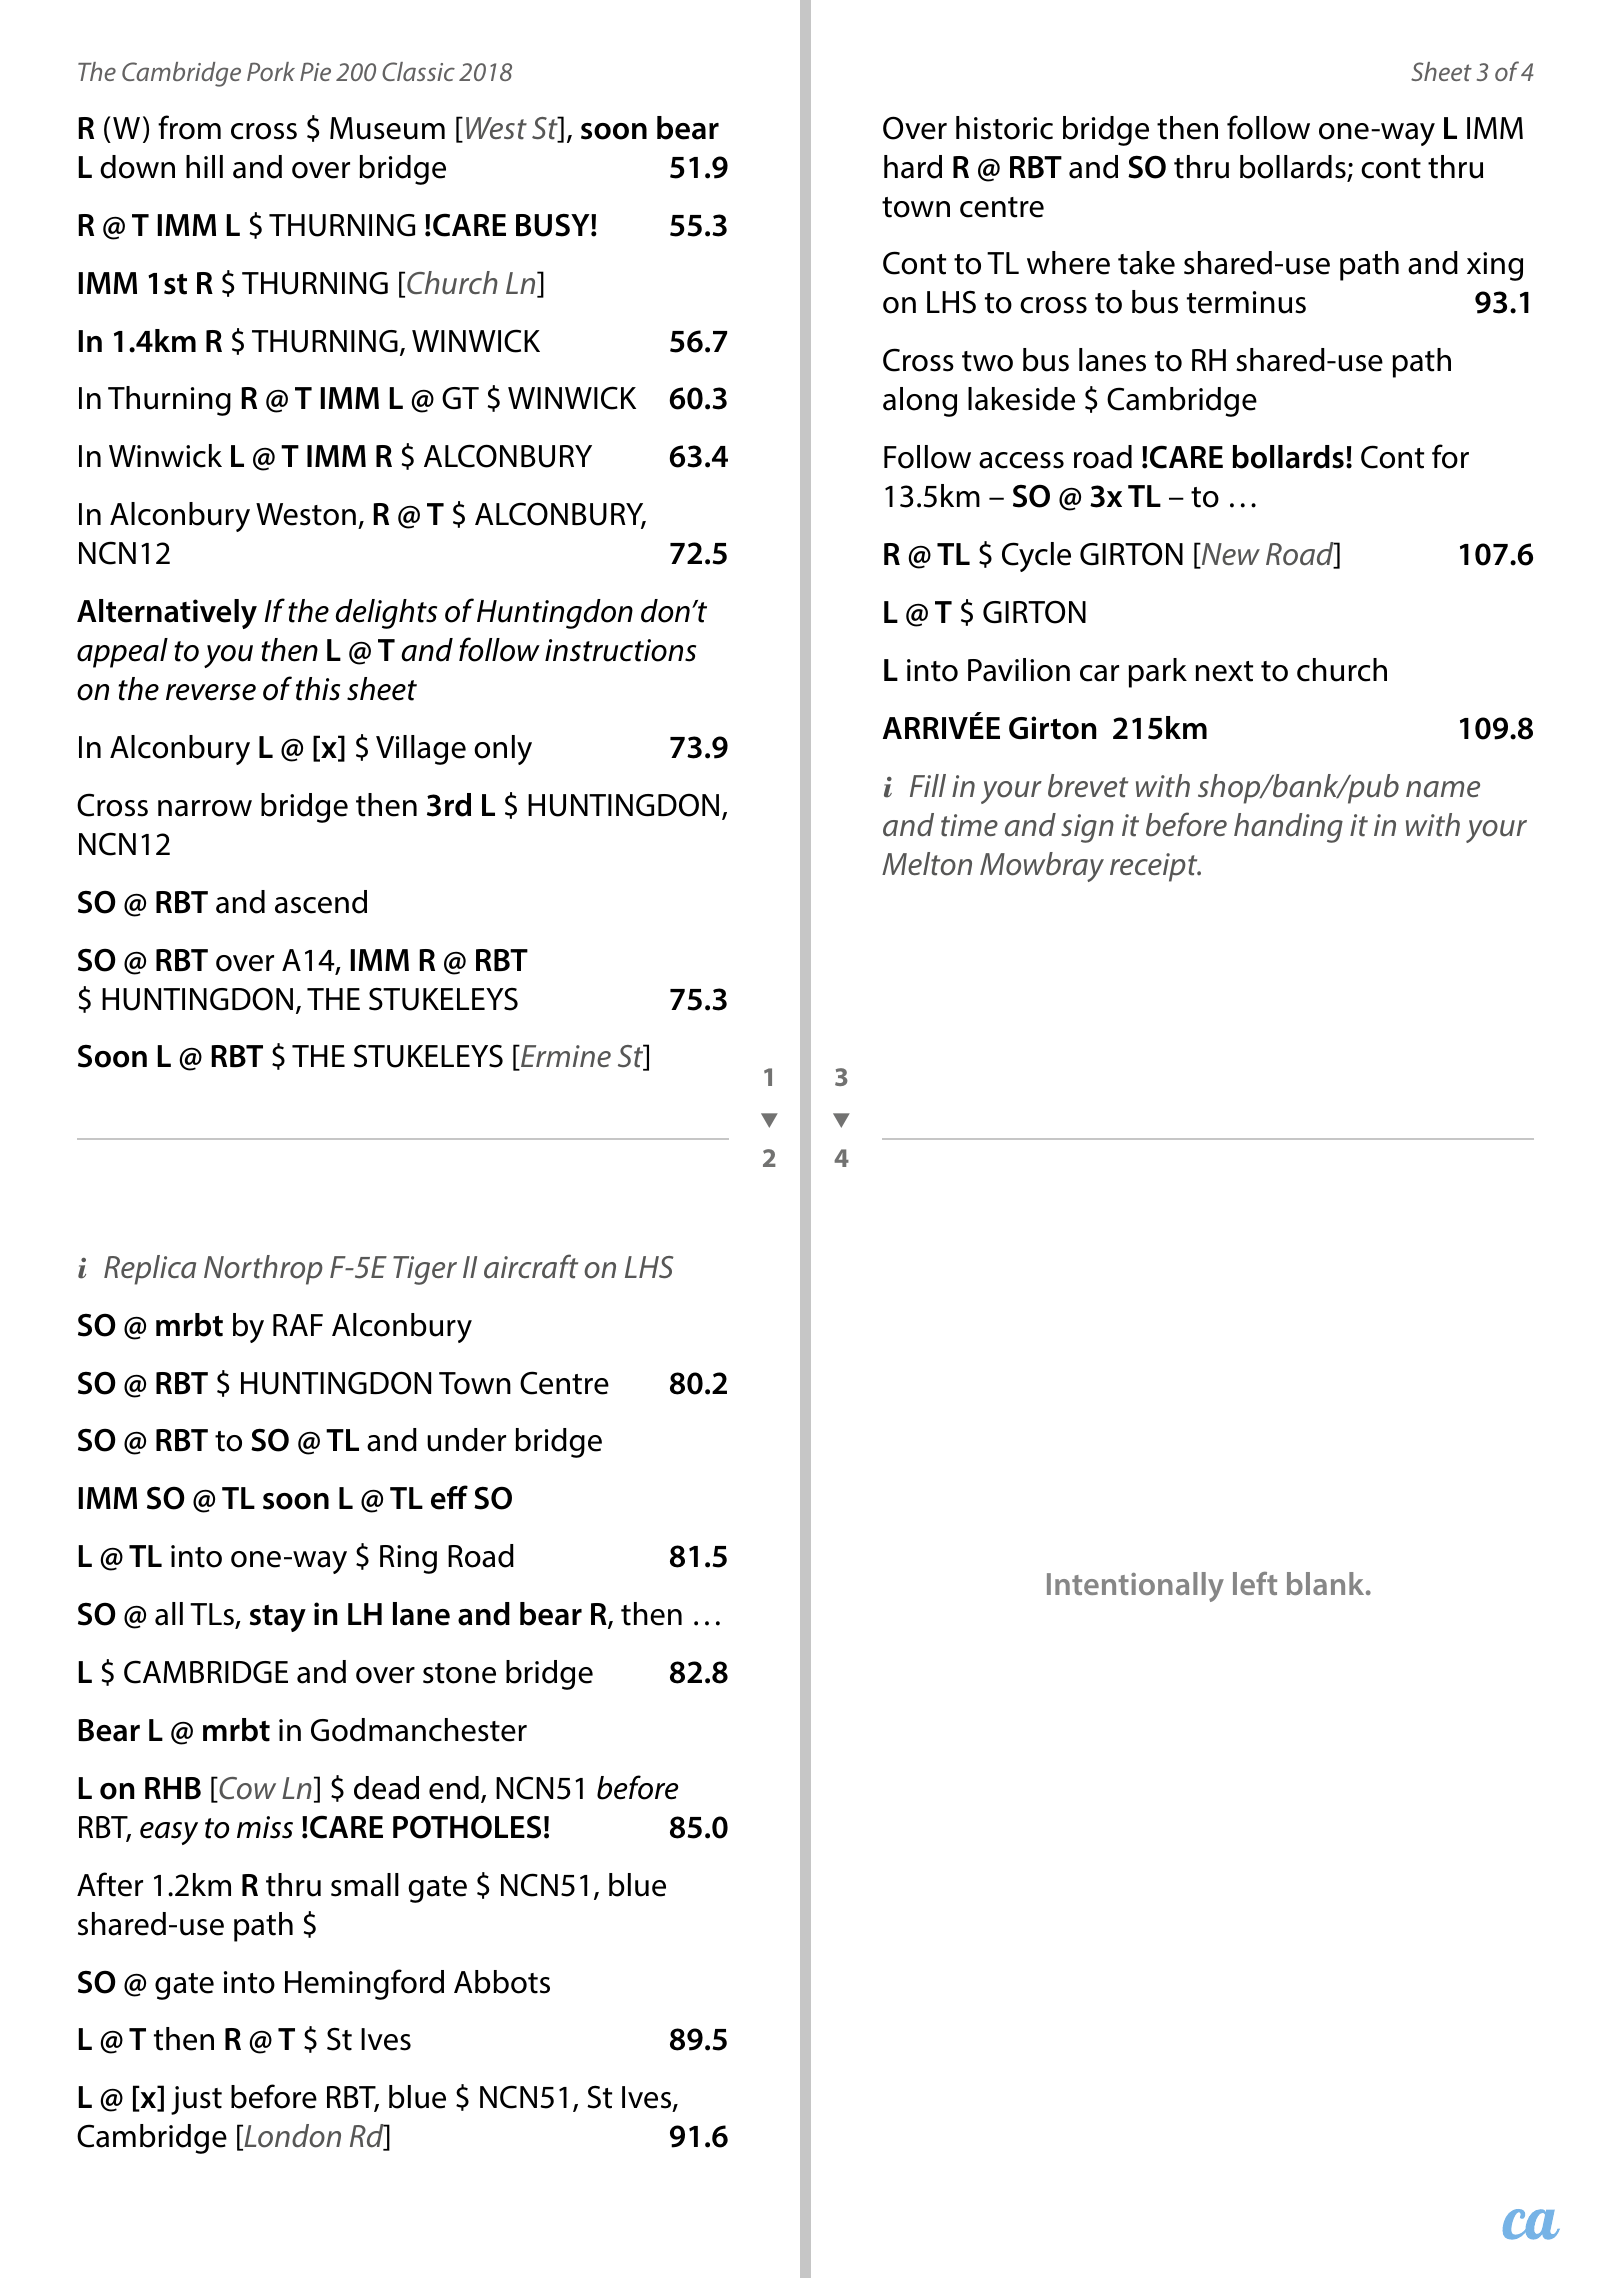 This screenshot has height=2278, width=1611. What do you see at coordinates (196, 2100) in the screenshot?
I see `just` at bounding box center [196, 2100].
